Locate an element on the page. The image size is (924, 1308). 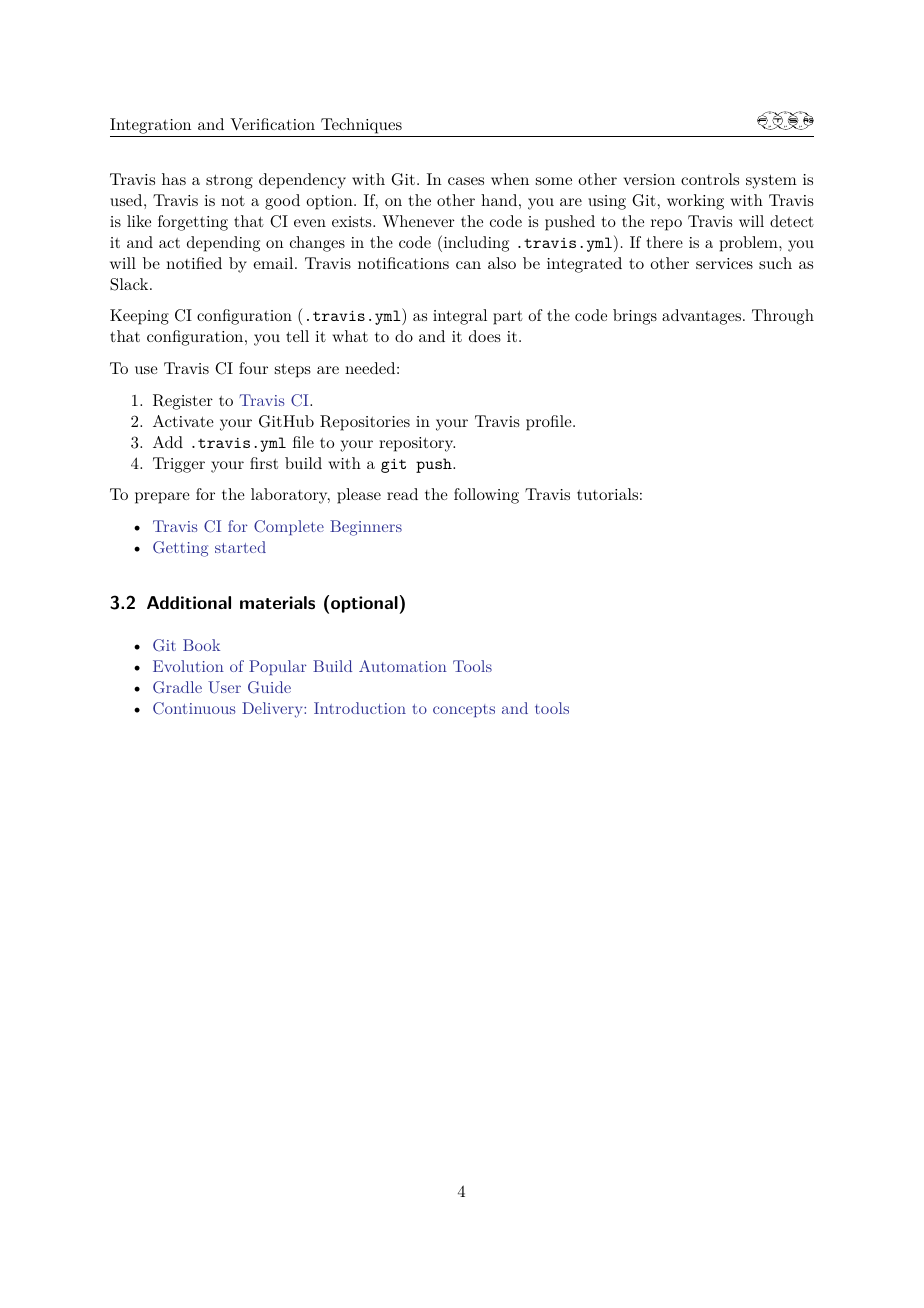
concepts is located at coordinates (464, 710).
